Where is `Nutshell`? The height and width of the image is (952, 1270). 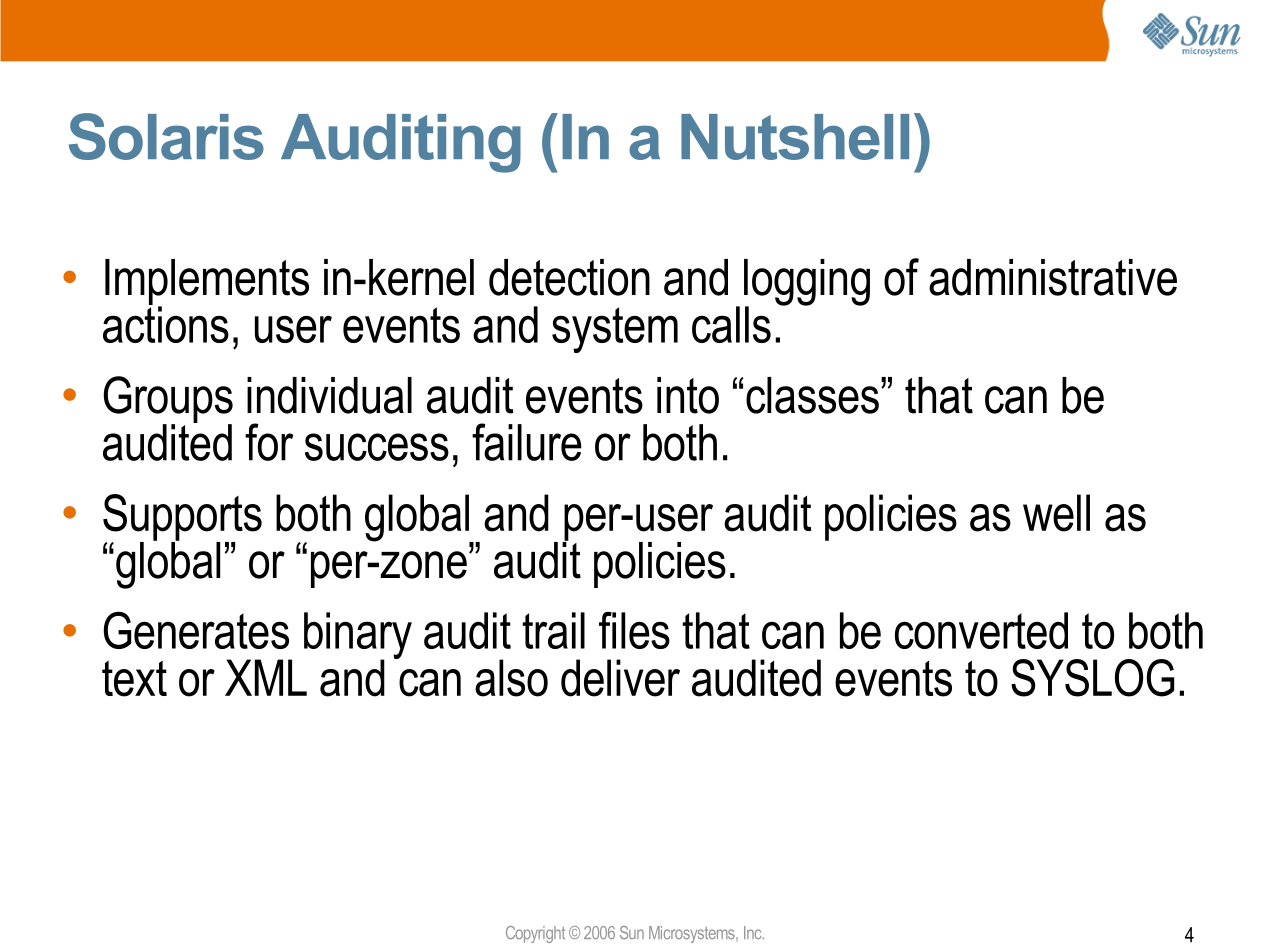 Nutshell is located at coordinates (795, 137).
